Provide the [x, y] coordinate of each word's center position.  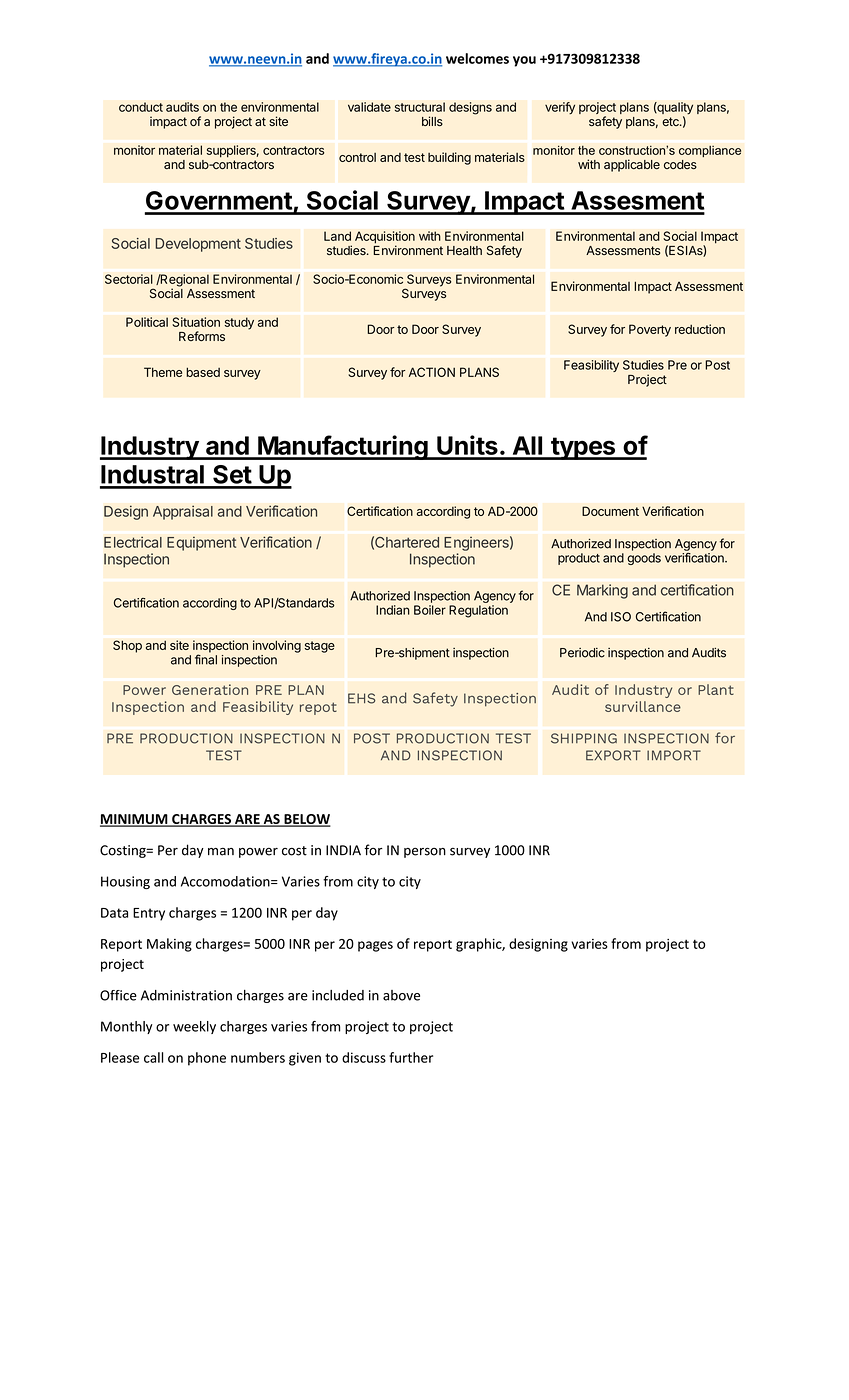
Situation [196, 322]
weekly [194, 1027]
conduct [141, 107]
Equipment [201, 544]
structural [419, 107]
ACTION [432, 372]
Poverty [650, 330]
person [425, 852]
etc [671, 121]
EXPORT [613, 755]
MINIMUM [135, 820]
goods [644, 559]
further [411, 1057]
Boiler [430, 610]
